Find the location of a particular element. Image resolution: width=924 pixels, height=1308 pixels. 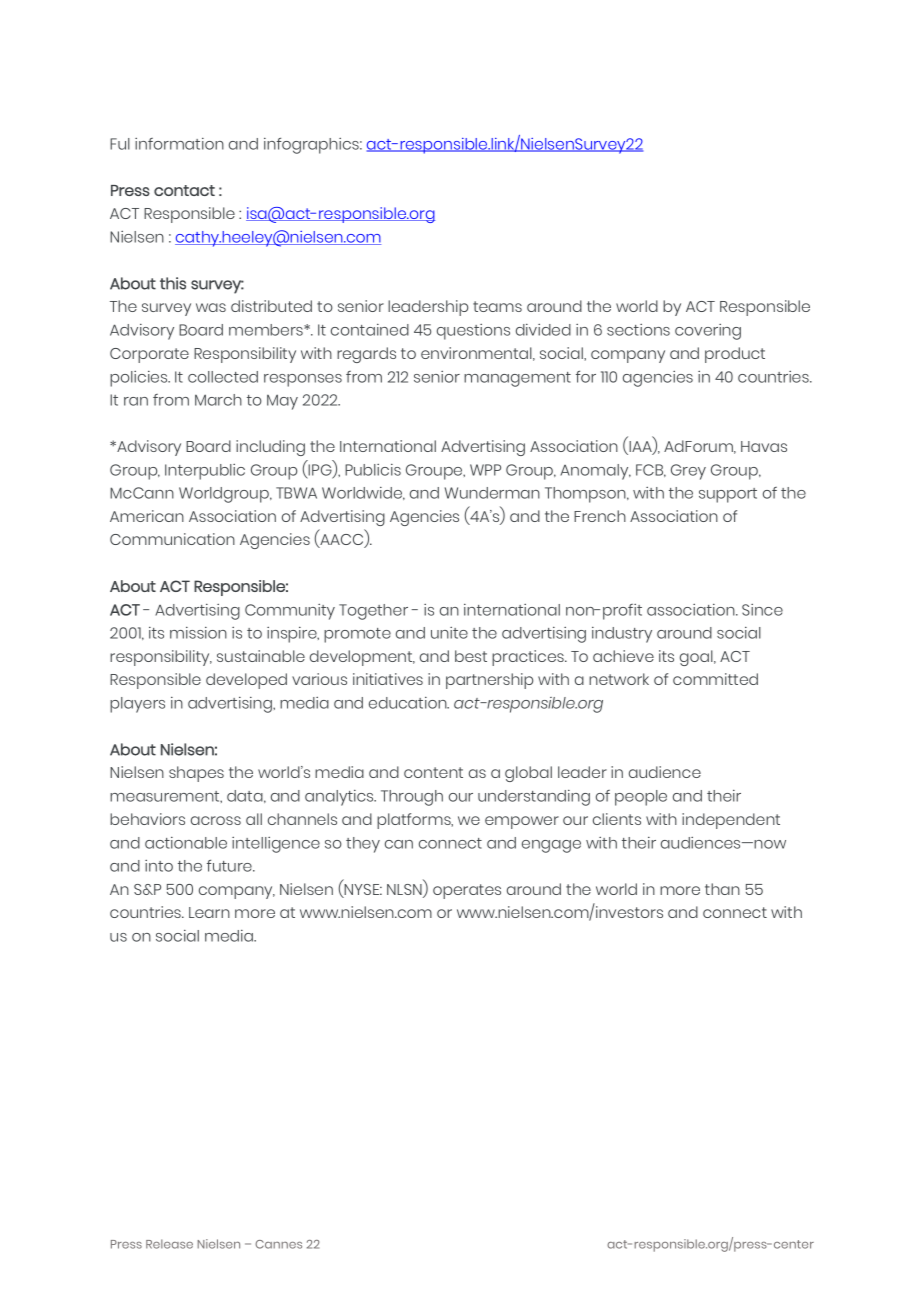

teams is located at coordinates (497, 306).
